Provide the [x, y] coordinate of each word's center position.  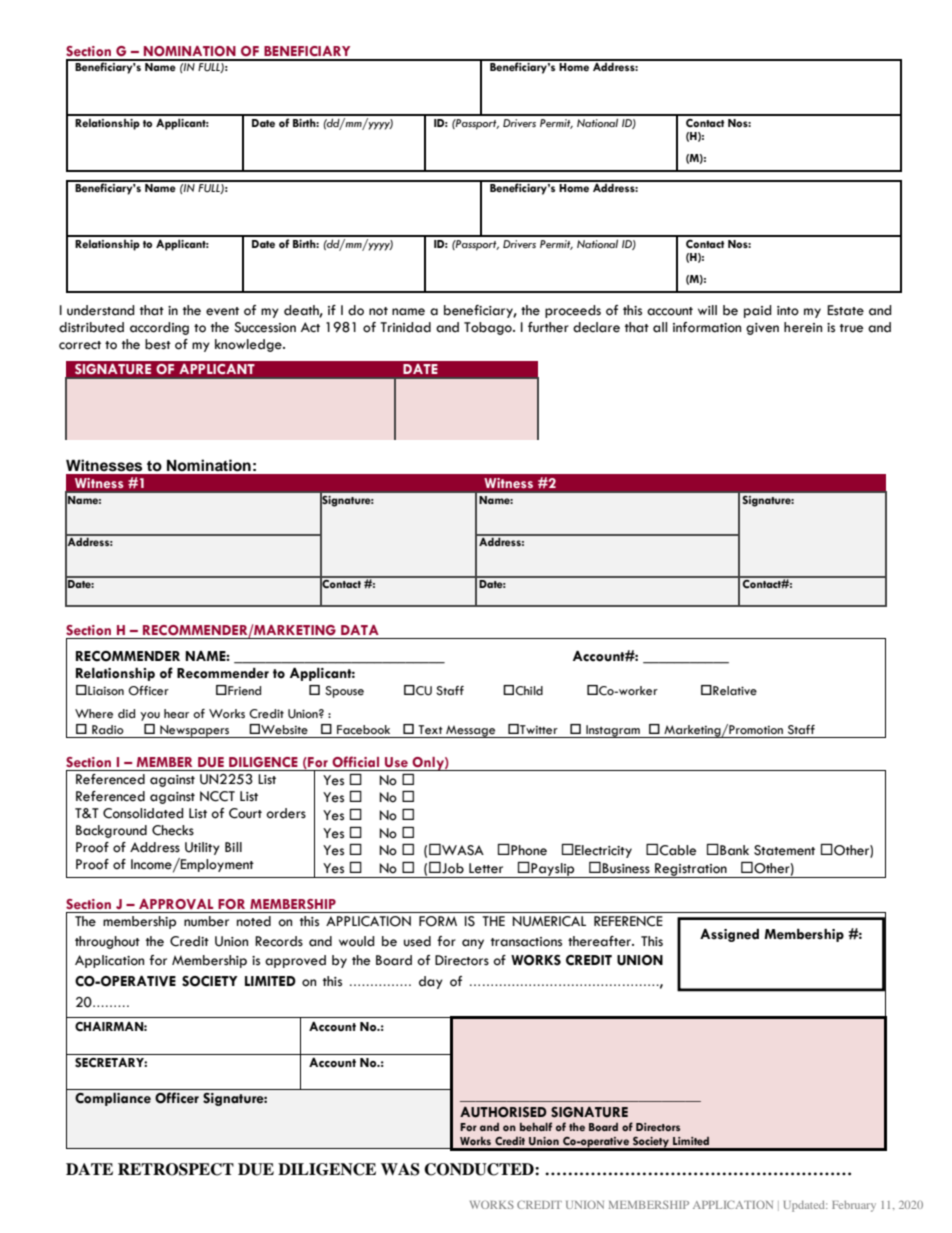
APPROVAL [176, 904]
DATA [360, 630]
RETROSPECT [176, 1169]
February [854, 1206]
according [159, 328]
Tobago [489, 328]
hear [176, 714]
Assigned [729, 935]
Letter [486, 868]
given [762, 329]
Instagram [613, 731]
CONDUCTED [480, 1169]
